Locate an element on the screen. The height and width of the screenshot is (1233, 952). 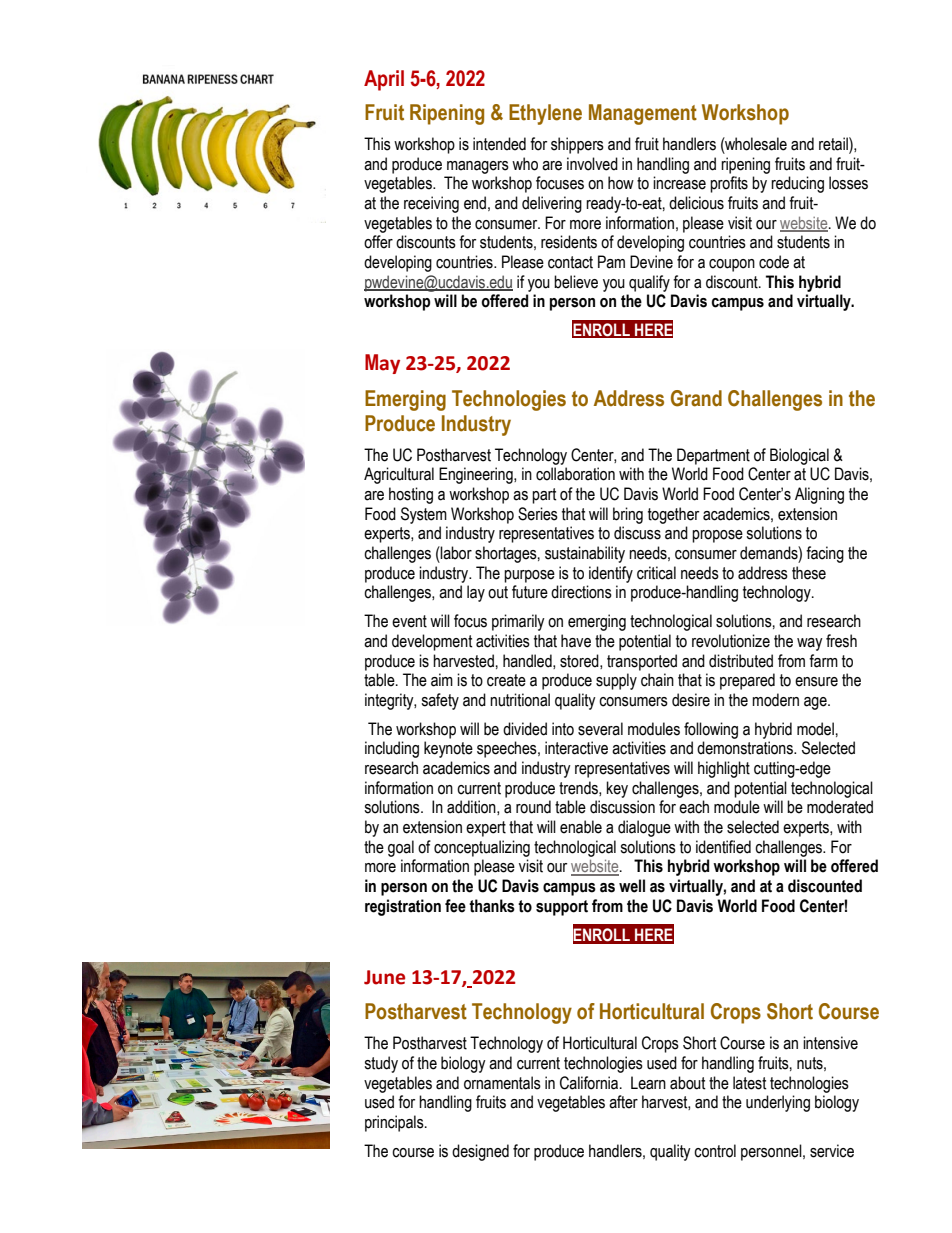
reducing is located at coordinates (797, 184).
